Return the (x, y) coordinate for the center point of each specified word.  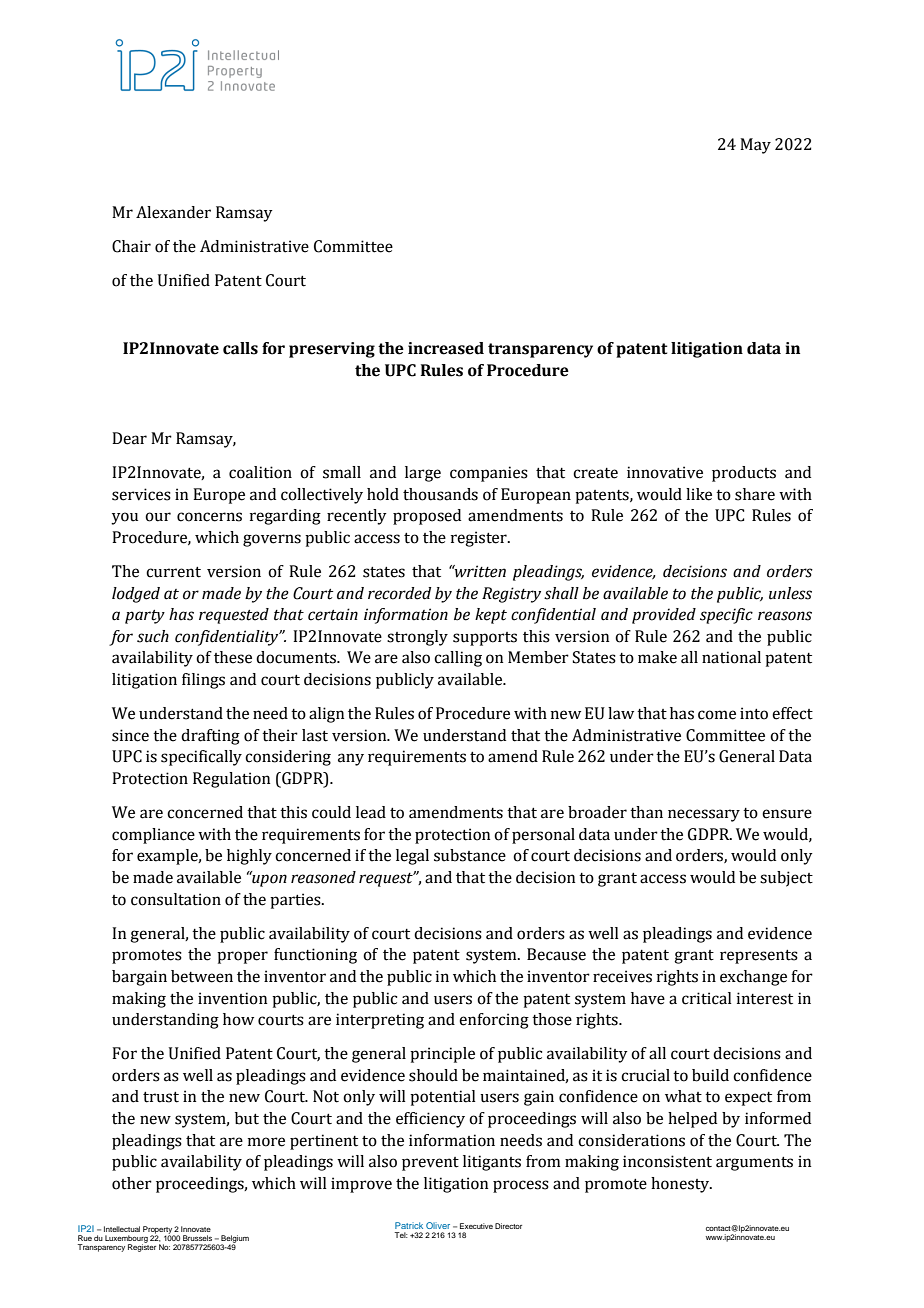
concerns (209, 517)
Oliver (438, 1225)
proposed (427, 517)
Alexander (173, 212)
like (699, 494)
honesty (681, 1185)
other (132, 1183)
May (755, 146)
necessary (704, 815)
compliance (153, 836)
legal (412, 857)
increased (446, 348)
